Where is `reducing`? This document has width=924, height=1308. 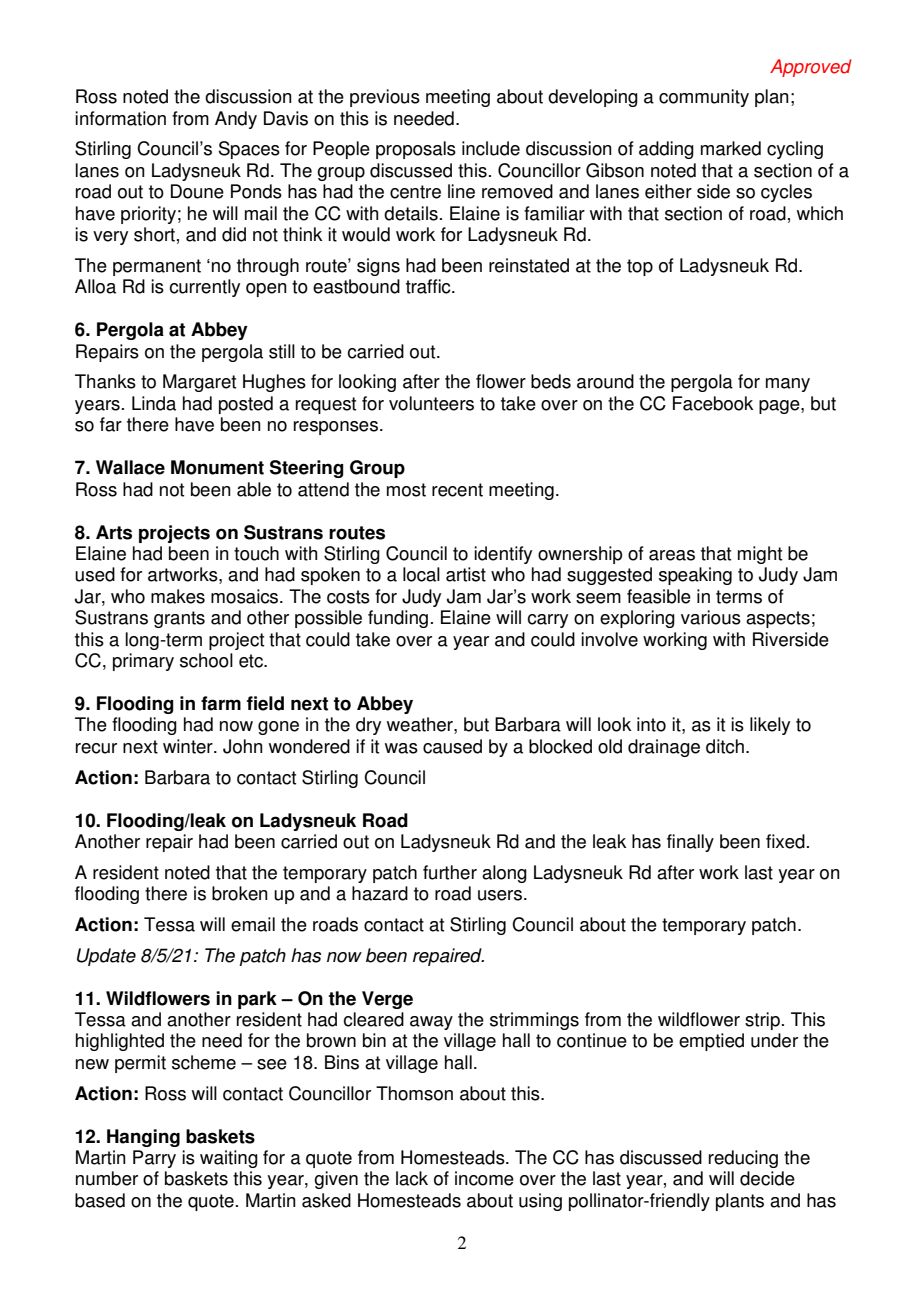
reducing is located at coordinates (743, 1159).
